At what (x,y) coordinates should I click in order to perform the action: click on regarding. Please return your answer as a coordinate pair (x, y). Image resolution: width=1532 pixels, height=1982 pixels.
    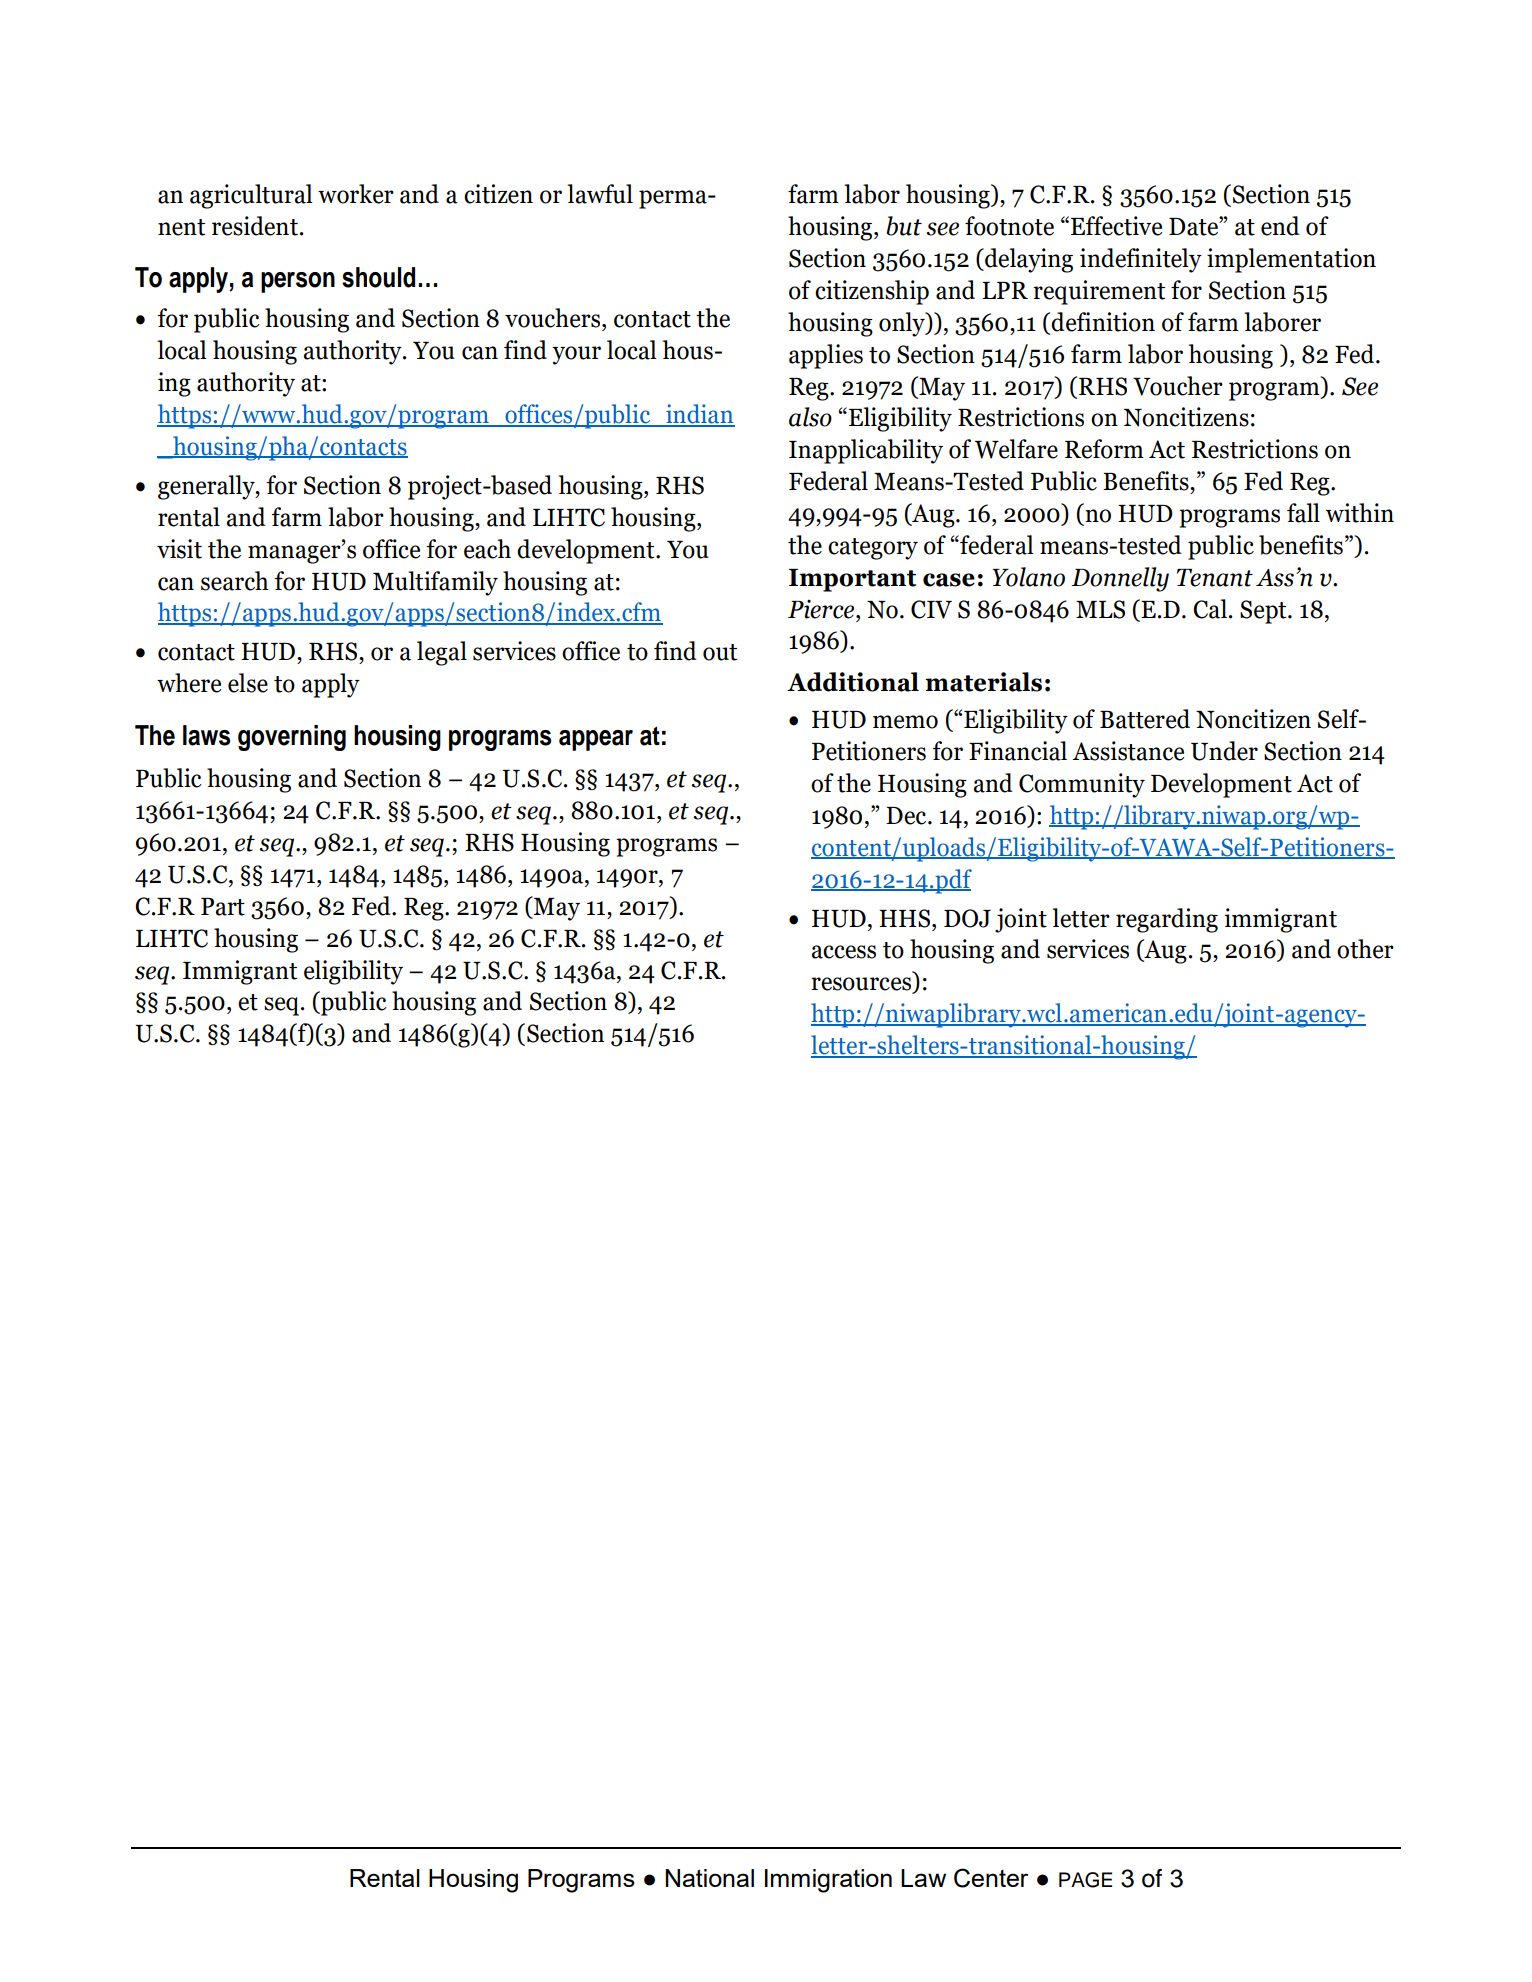
    Looking at the image, I should click on (1167, 920).
